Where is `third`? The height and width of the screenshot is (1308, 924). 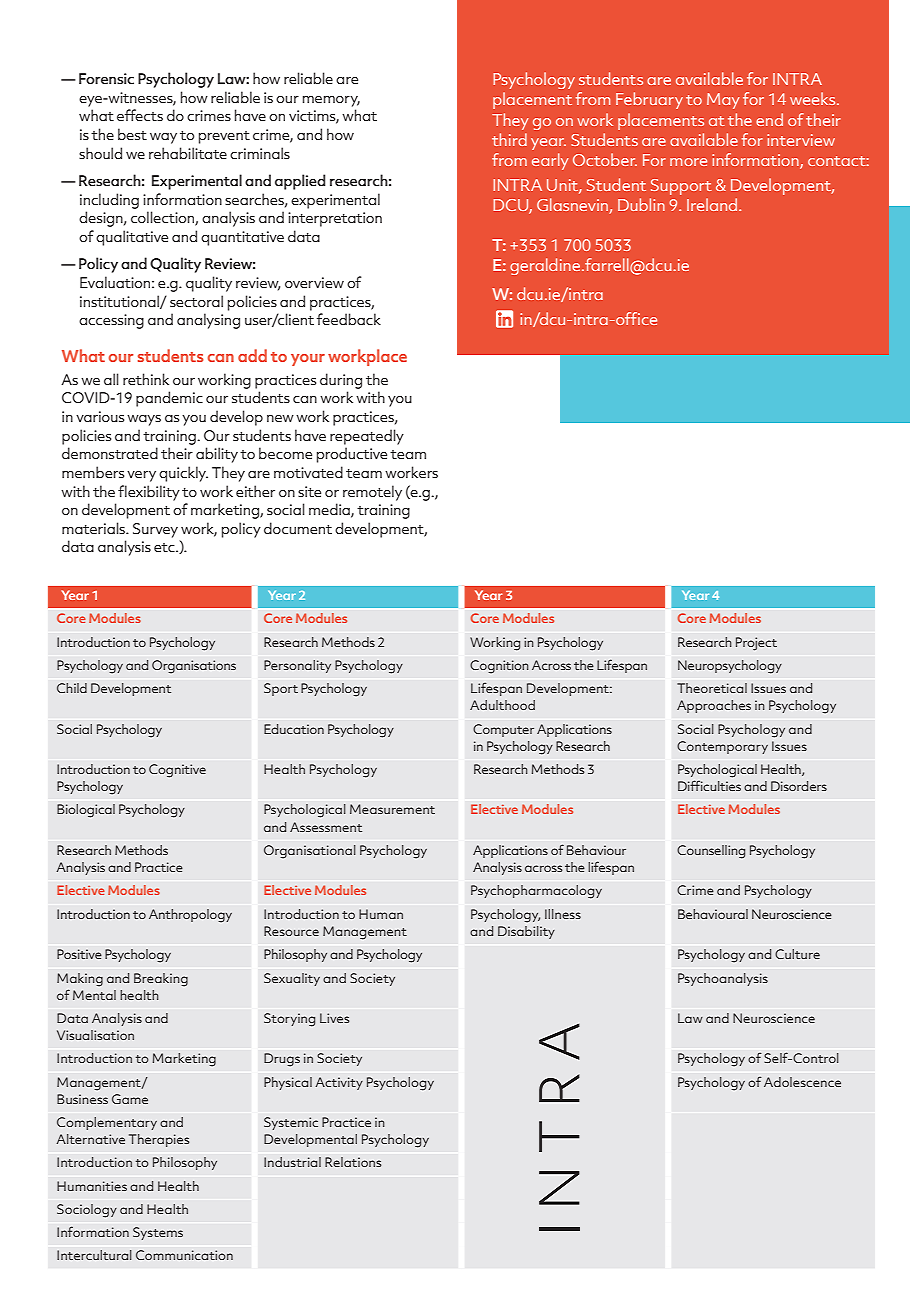 third is located at coordinates (509, 139).
